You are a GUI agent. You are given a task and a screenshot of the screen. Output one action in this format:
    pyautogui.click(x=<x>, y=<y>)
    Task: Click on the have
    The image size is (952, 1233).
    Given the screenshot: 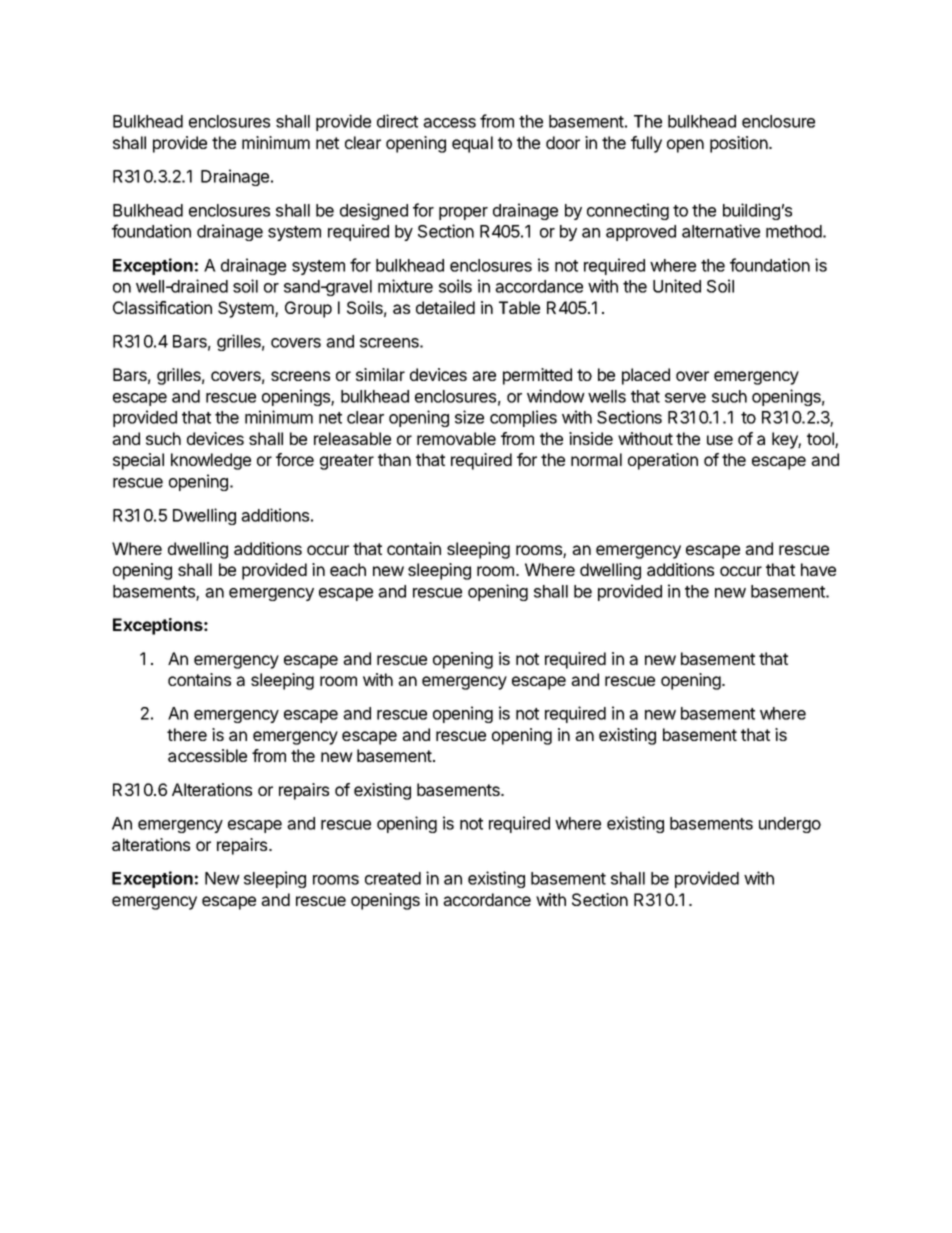 What is the action you would take?
    pyautogui.click(x=818, y=569)
